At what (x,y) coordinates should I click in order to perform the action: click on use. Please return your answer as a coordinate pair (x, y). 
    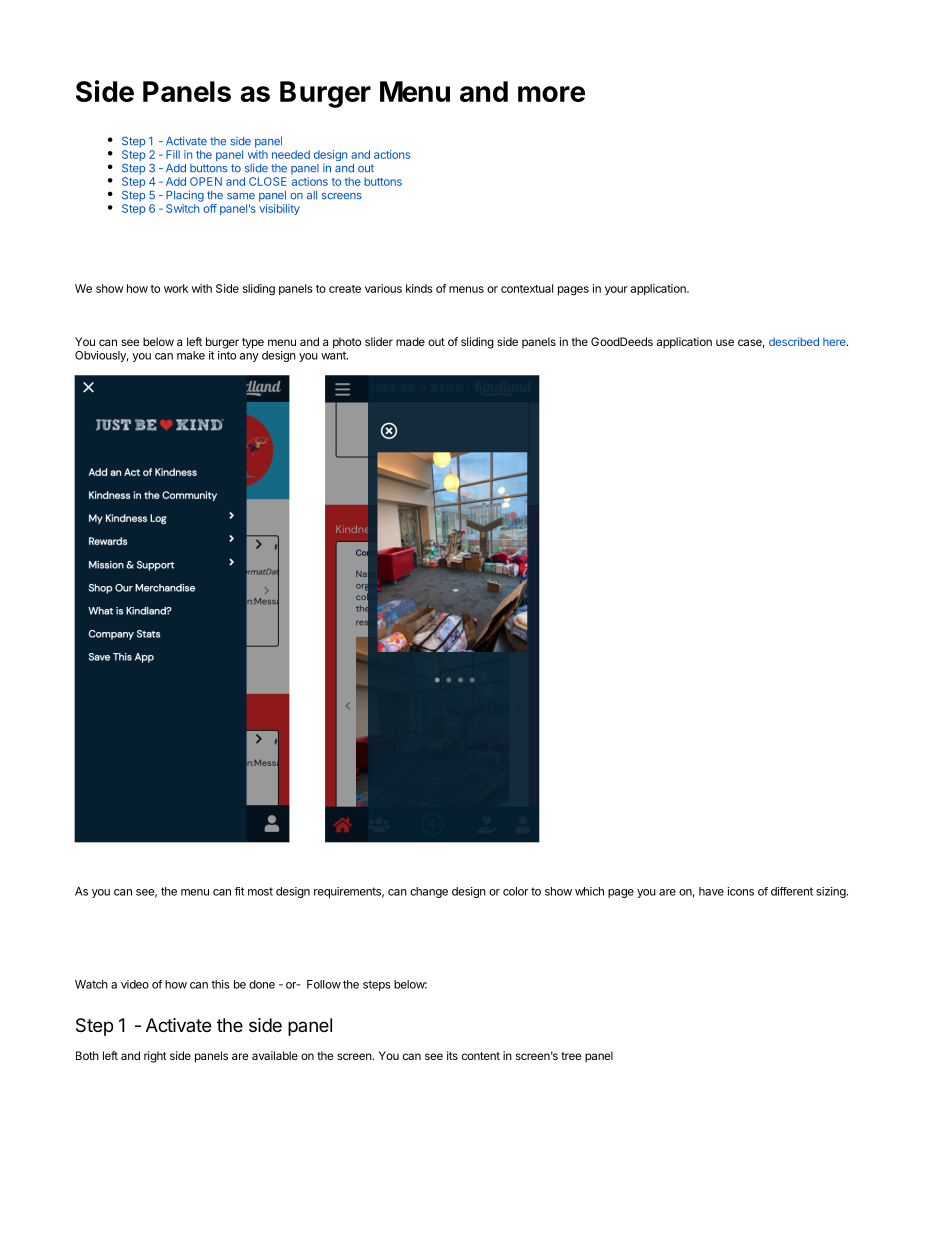
    Looking at the image, I should click on (725, 342).
